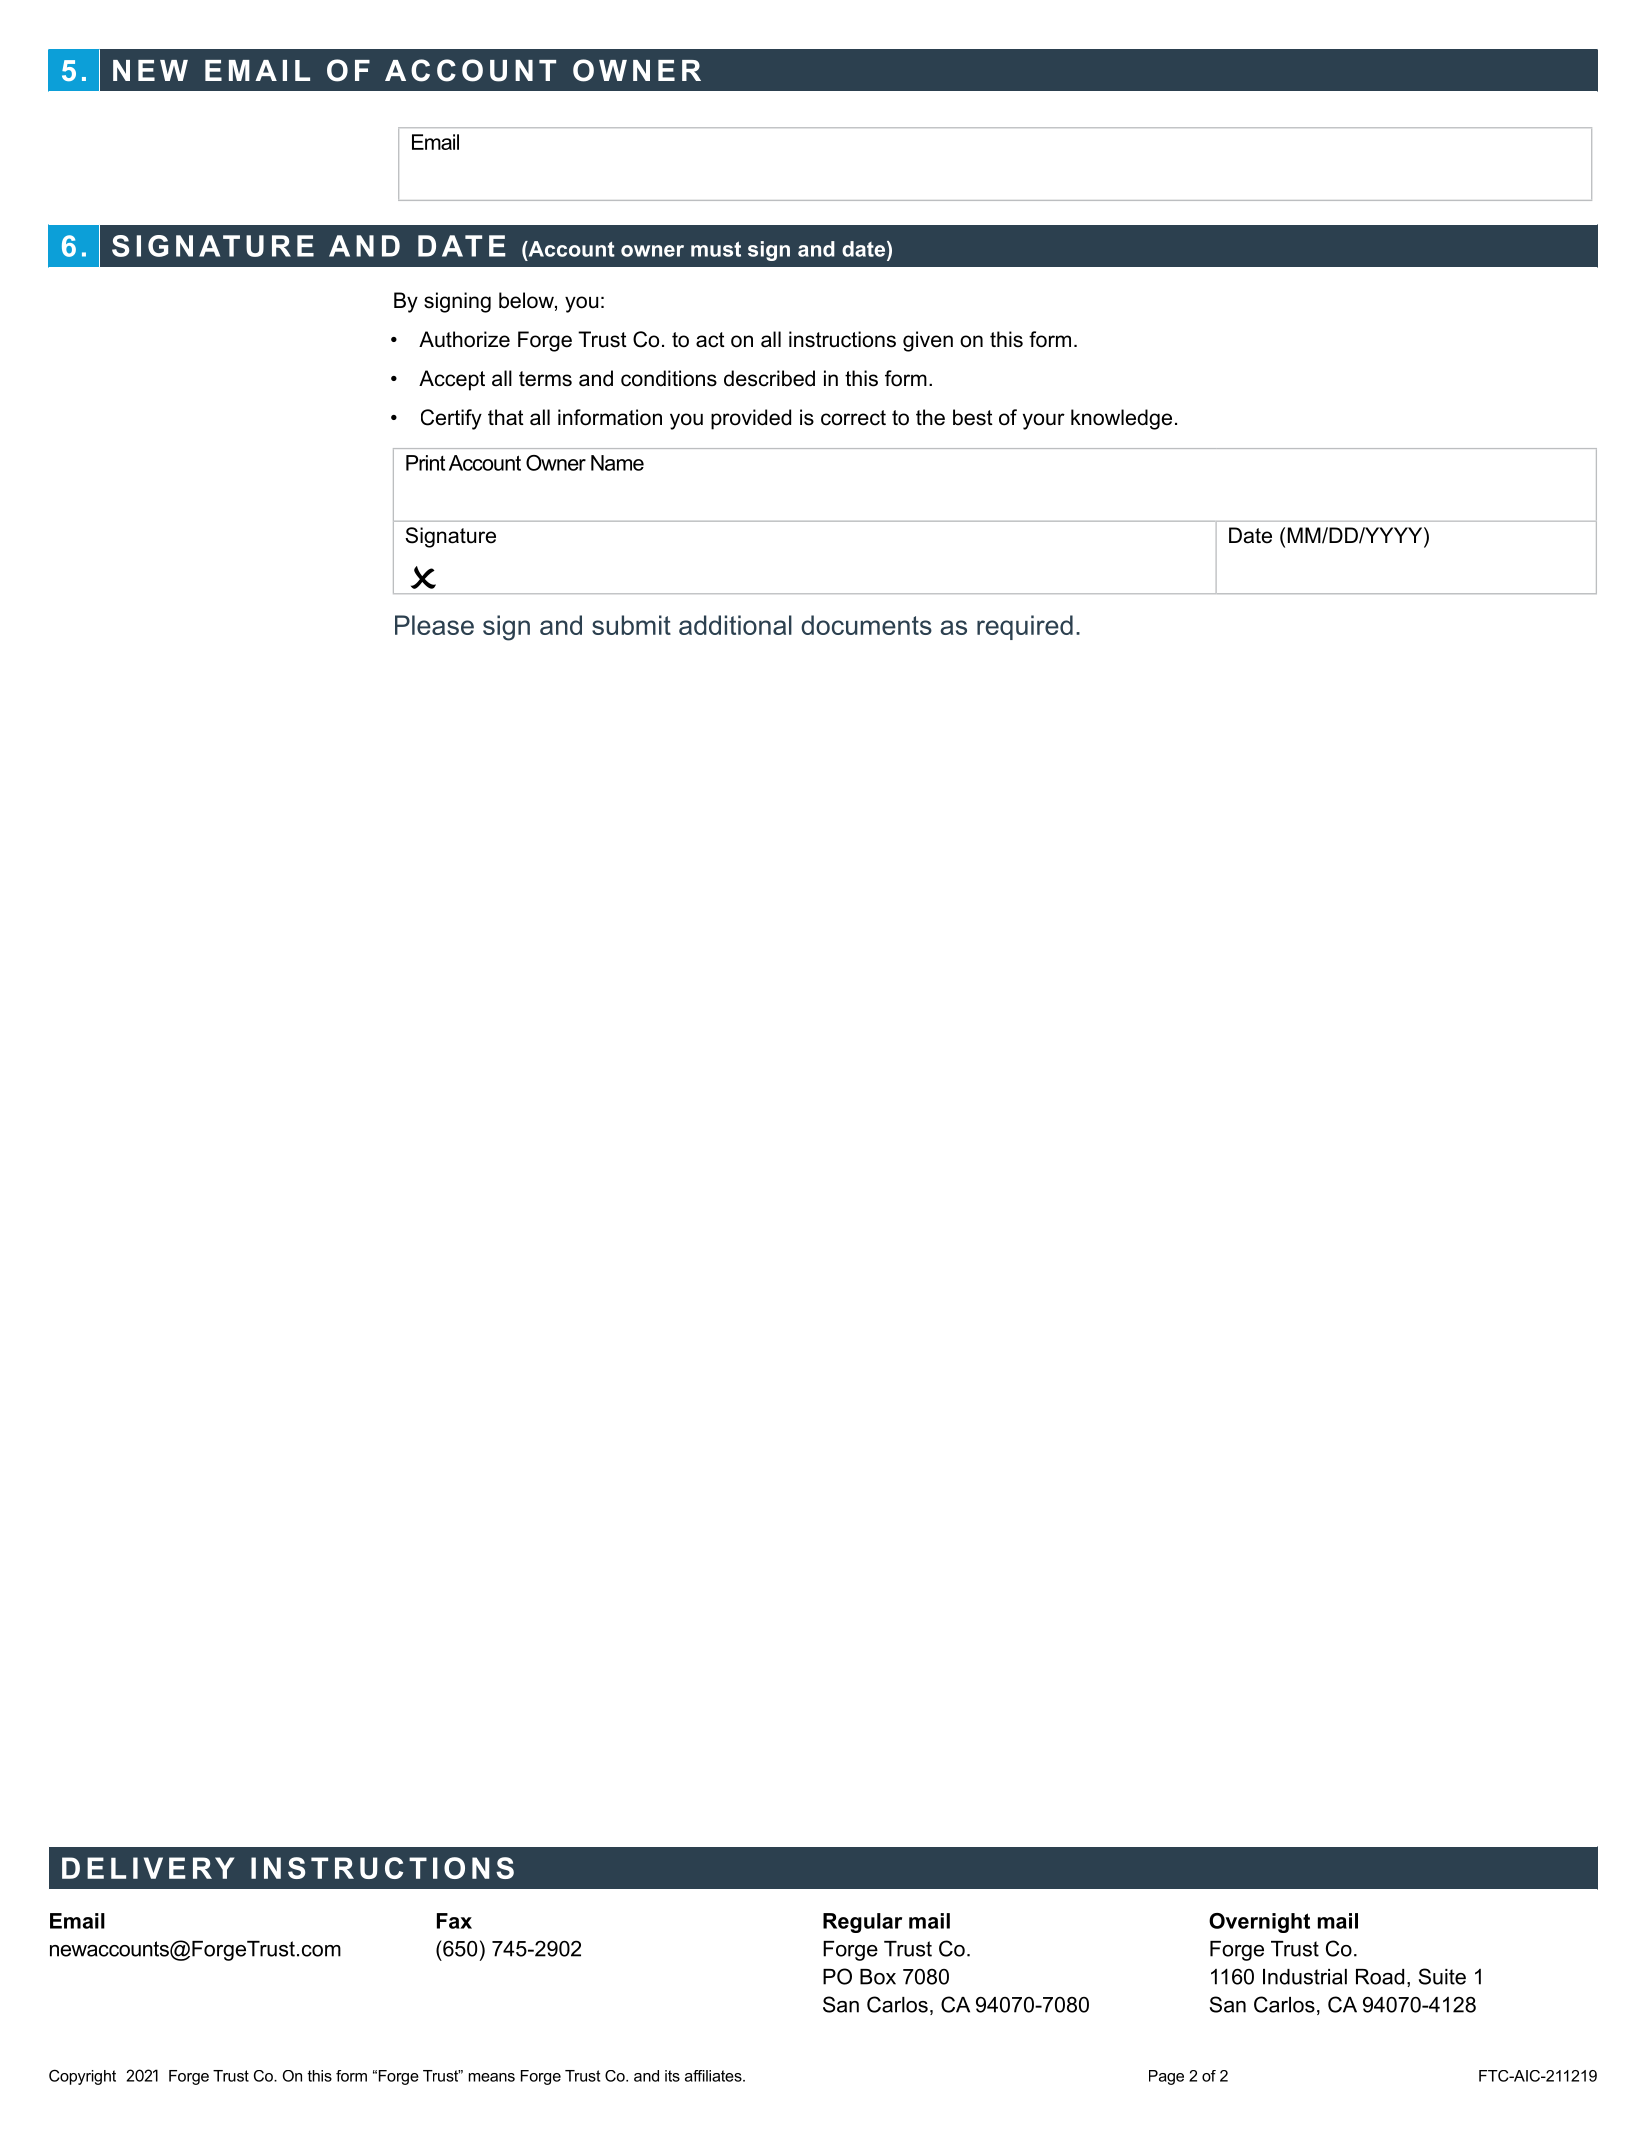 Image resolution: width=1646 pixels, height=2130 pixels. Describe the element at coordinates (1025, 627) in the screenshot. I see `required` at that location.
